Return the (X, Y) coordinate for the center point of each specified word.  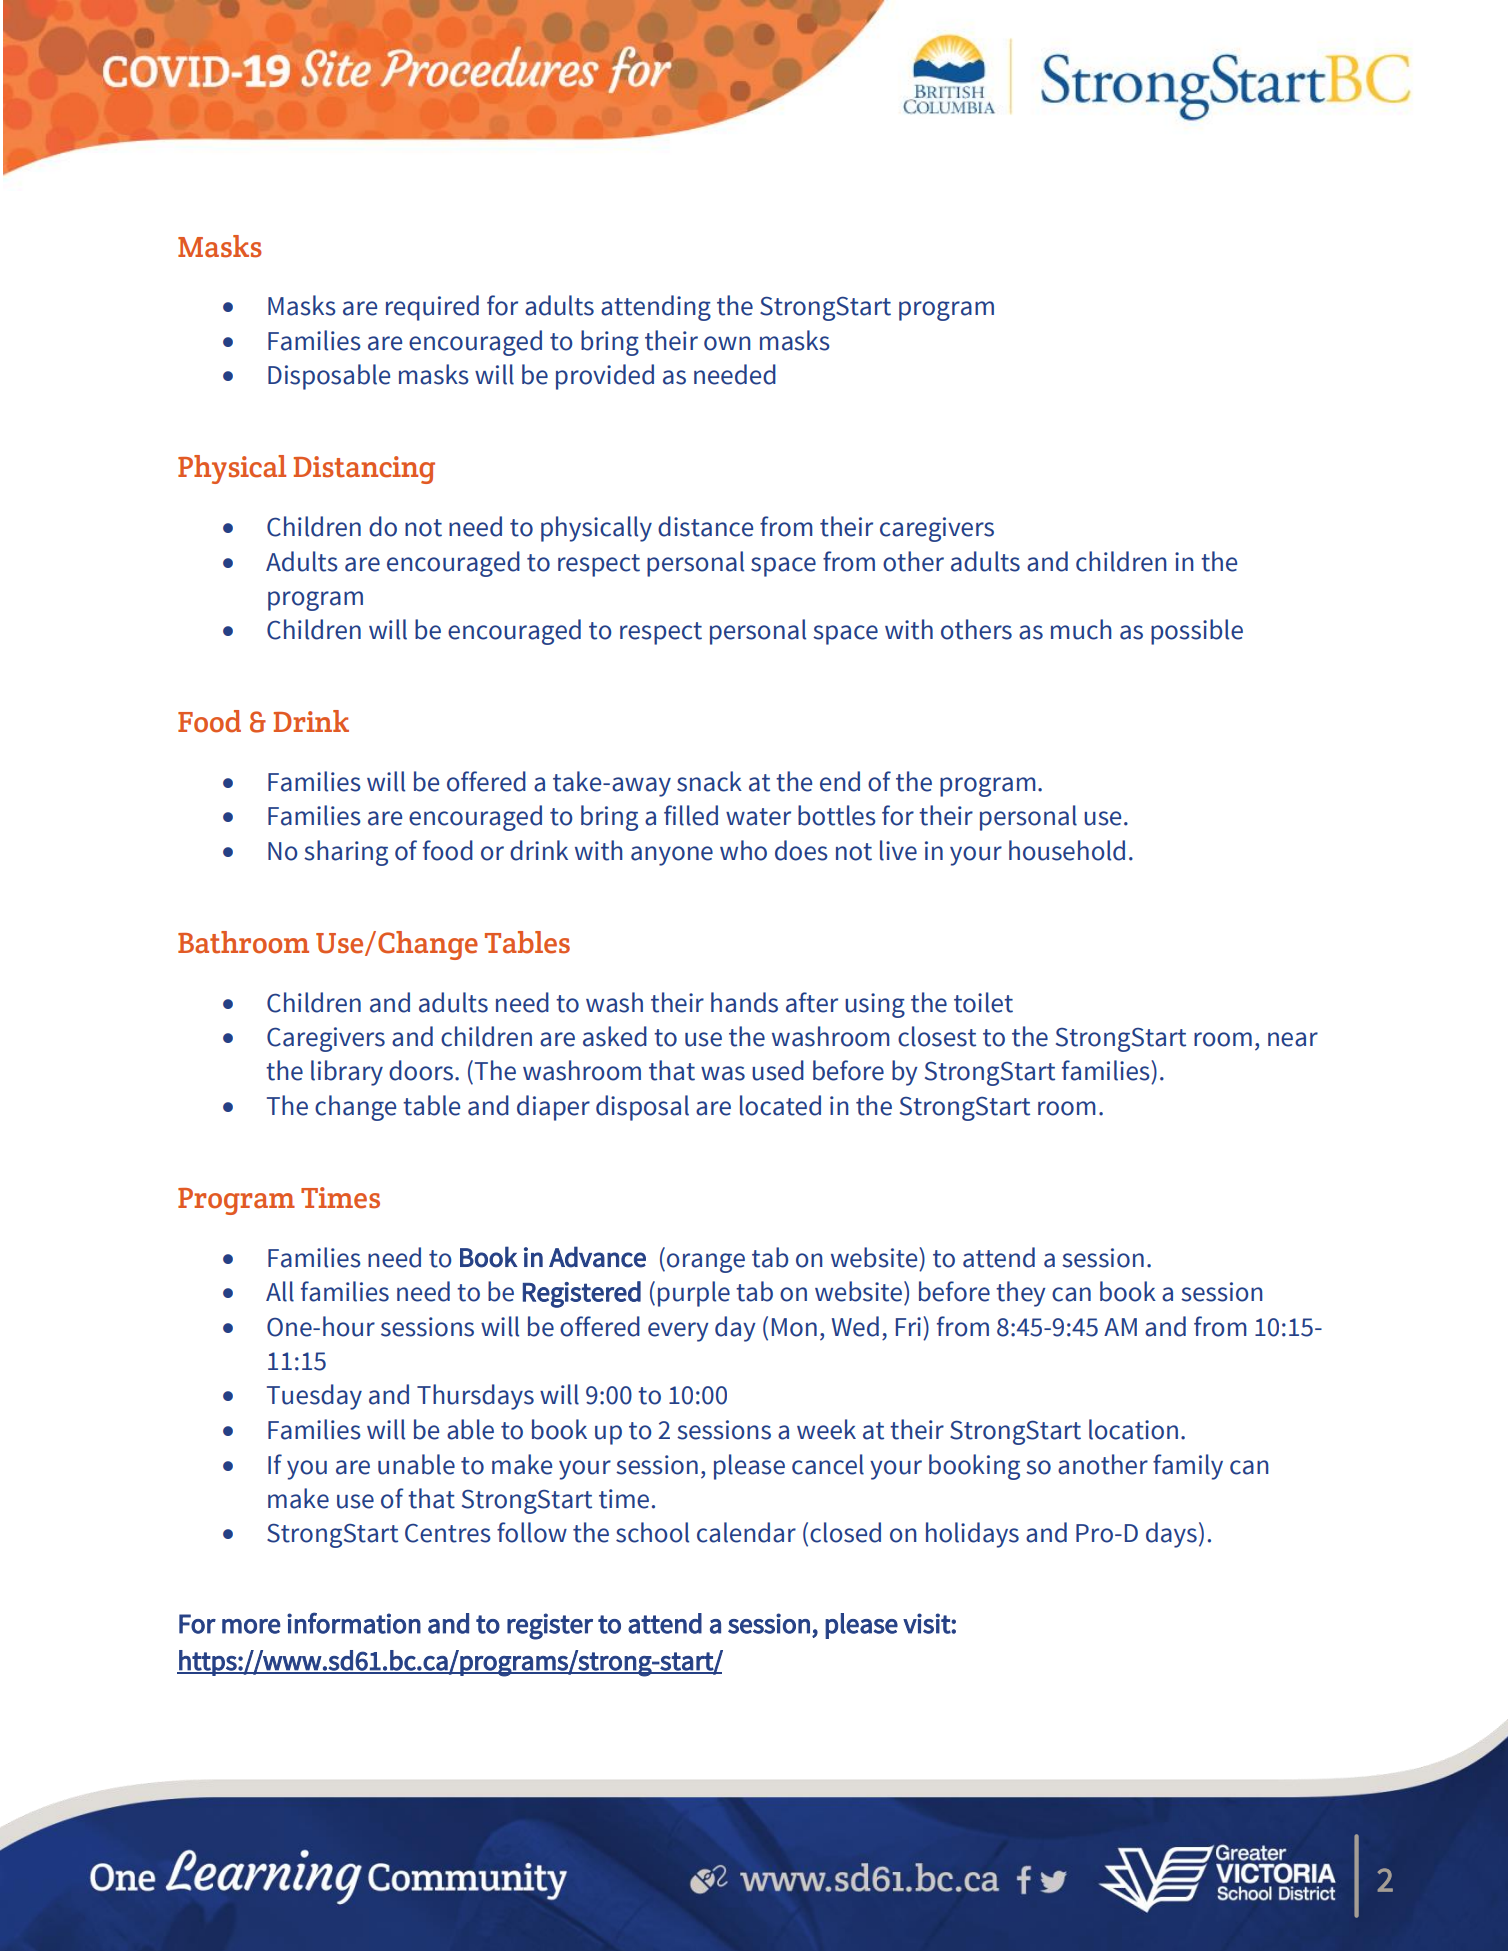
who (743, 850)
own (727, 343)
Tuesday (314, 1397)
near (1293, 1039)
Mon (794, 1327)
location (1133, 1429)
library (347, 1073)
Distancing (364, 470)
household (1067, 850)
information (354, 1623)
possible (1197, 632)
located (780, 1105)
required (432, 308)
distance (705, 526)
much (1081, 629)
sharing (346, 853)
